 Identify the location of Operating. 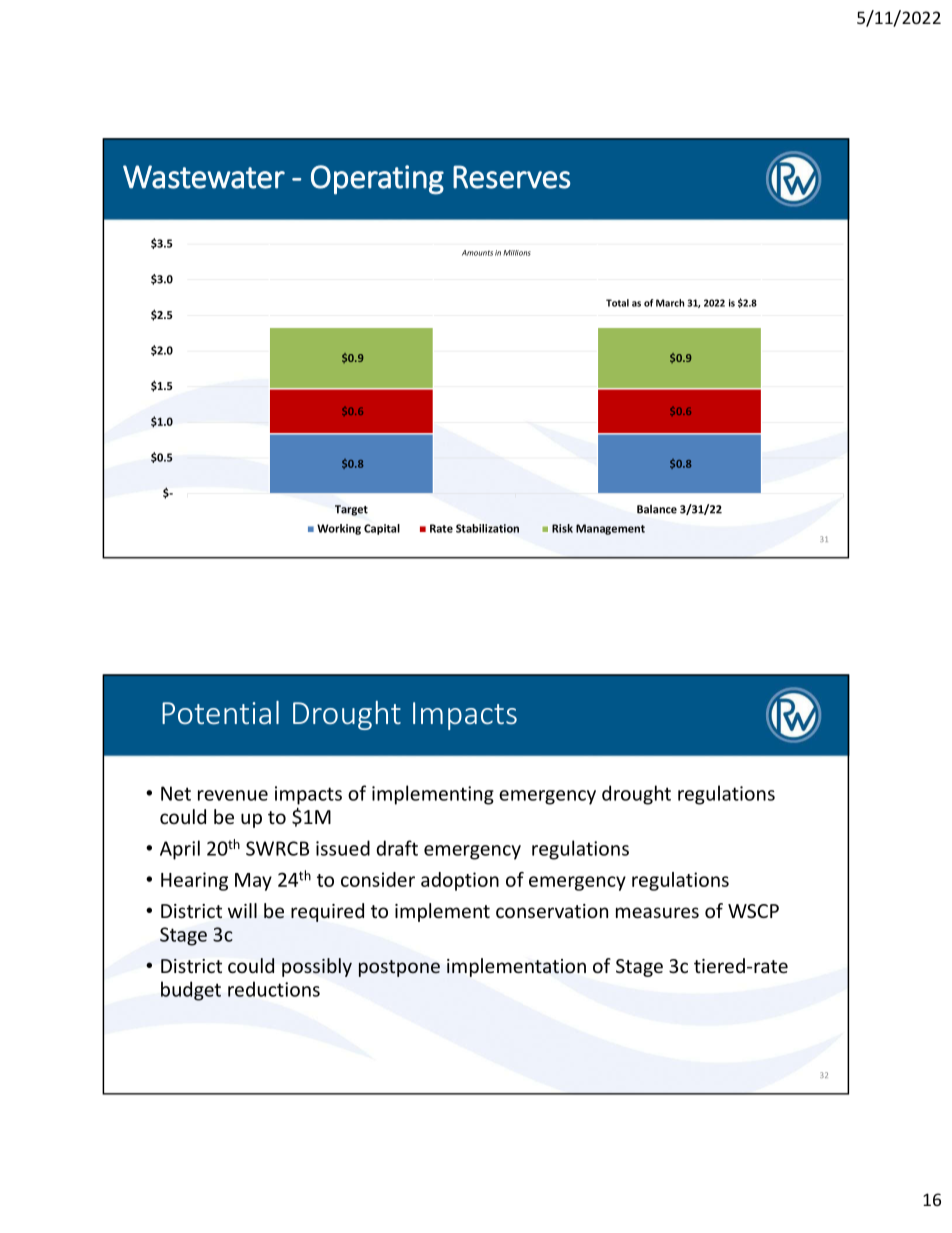
(377, 180).
